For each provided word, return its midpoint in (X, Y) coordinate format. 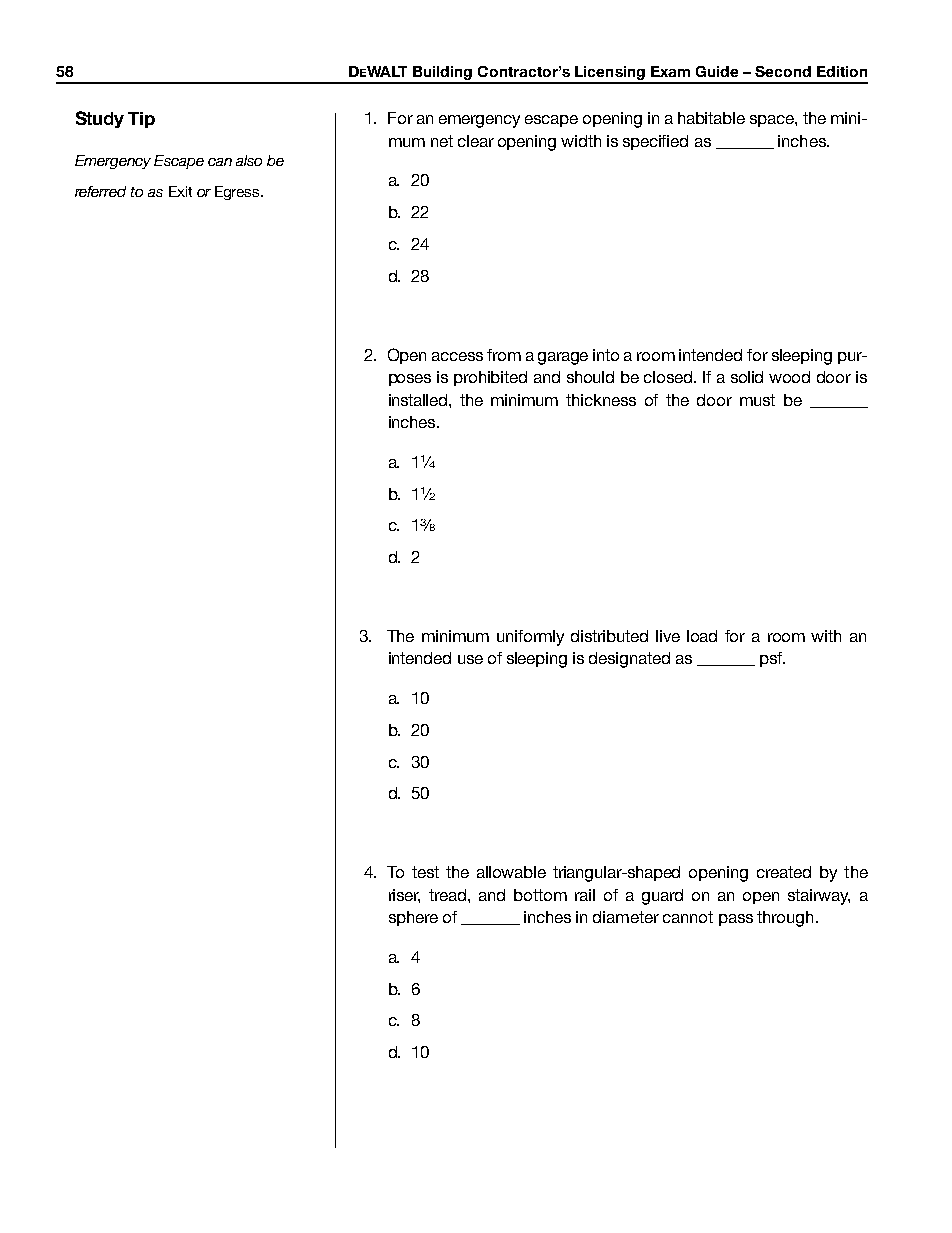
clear (476, 141)
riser (404, 896)
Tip (141, 120)
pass (736, 920)
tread (449, 895)
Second (783, 71)
